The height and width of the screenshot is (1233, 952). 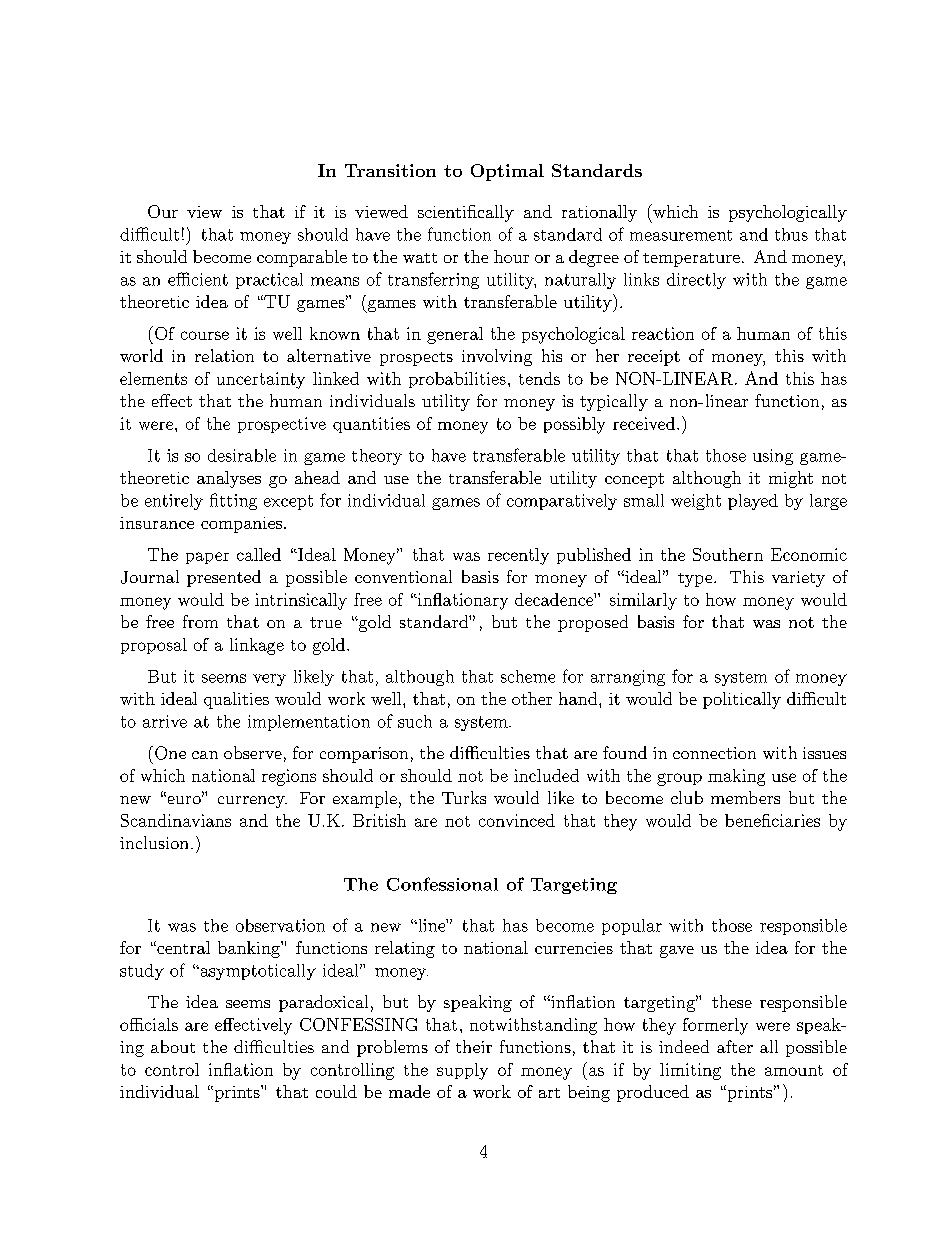 I want to click on beneficiaries, so click(x=772, y=820).
